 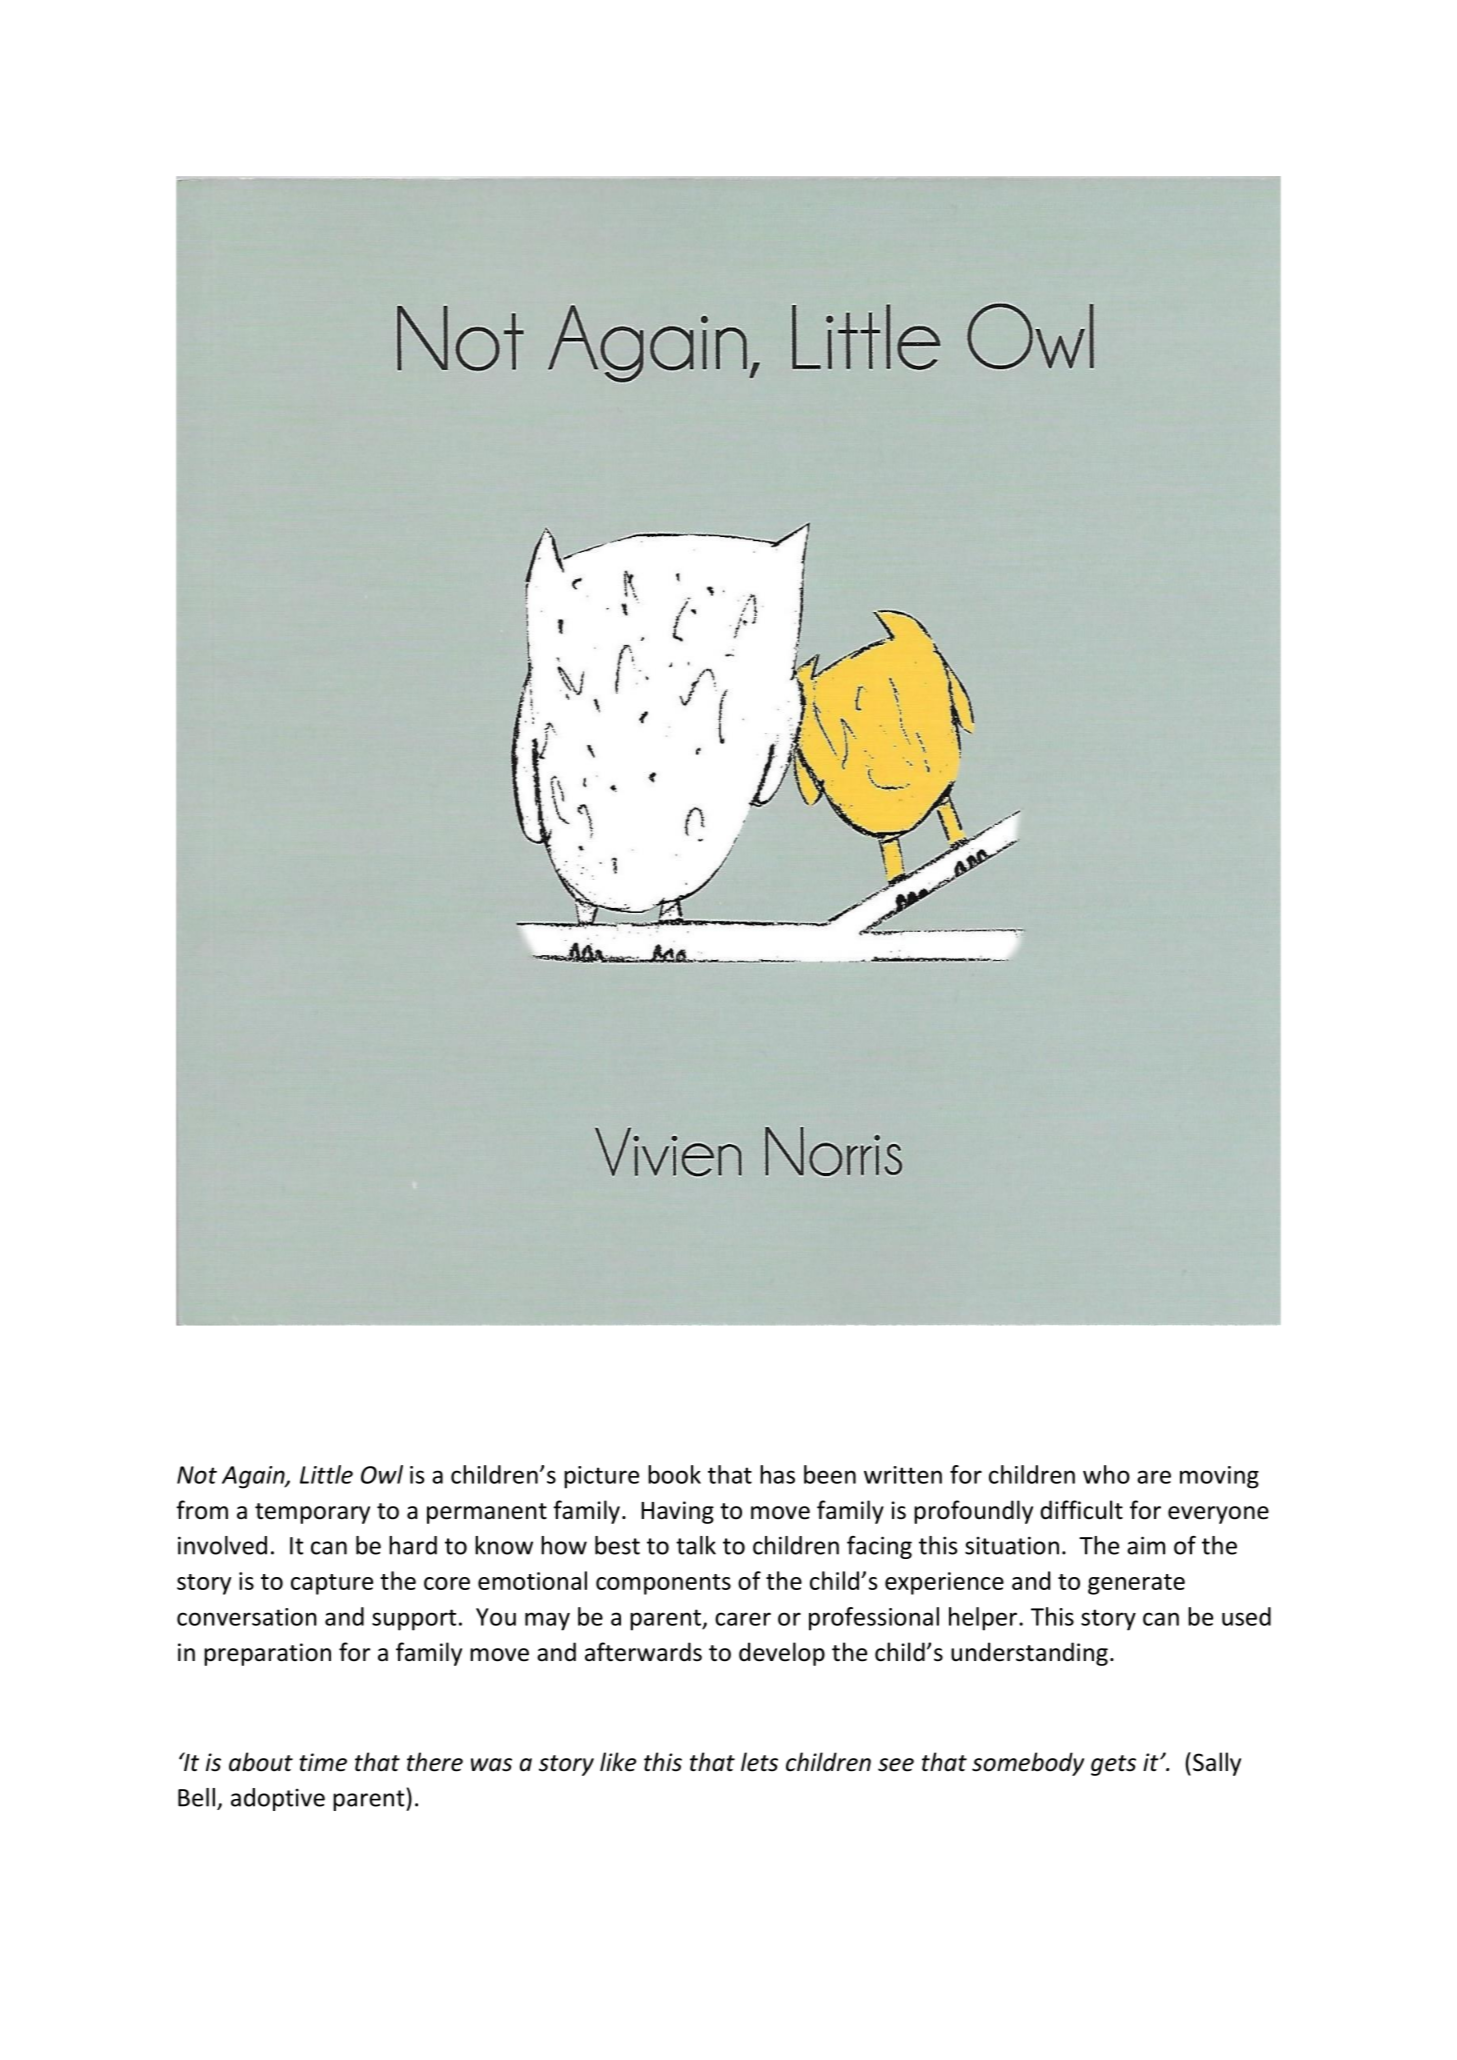 What do you see at coordinates (759, 1762) in the image?
I see `lets` at bounding box center [759, 1762].
